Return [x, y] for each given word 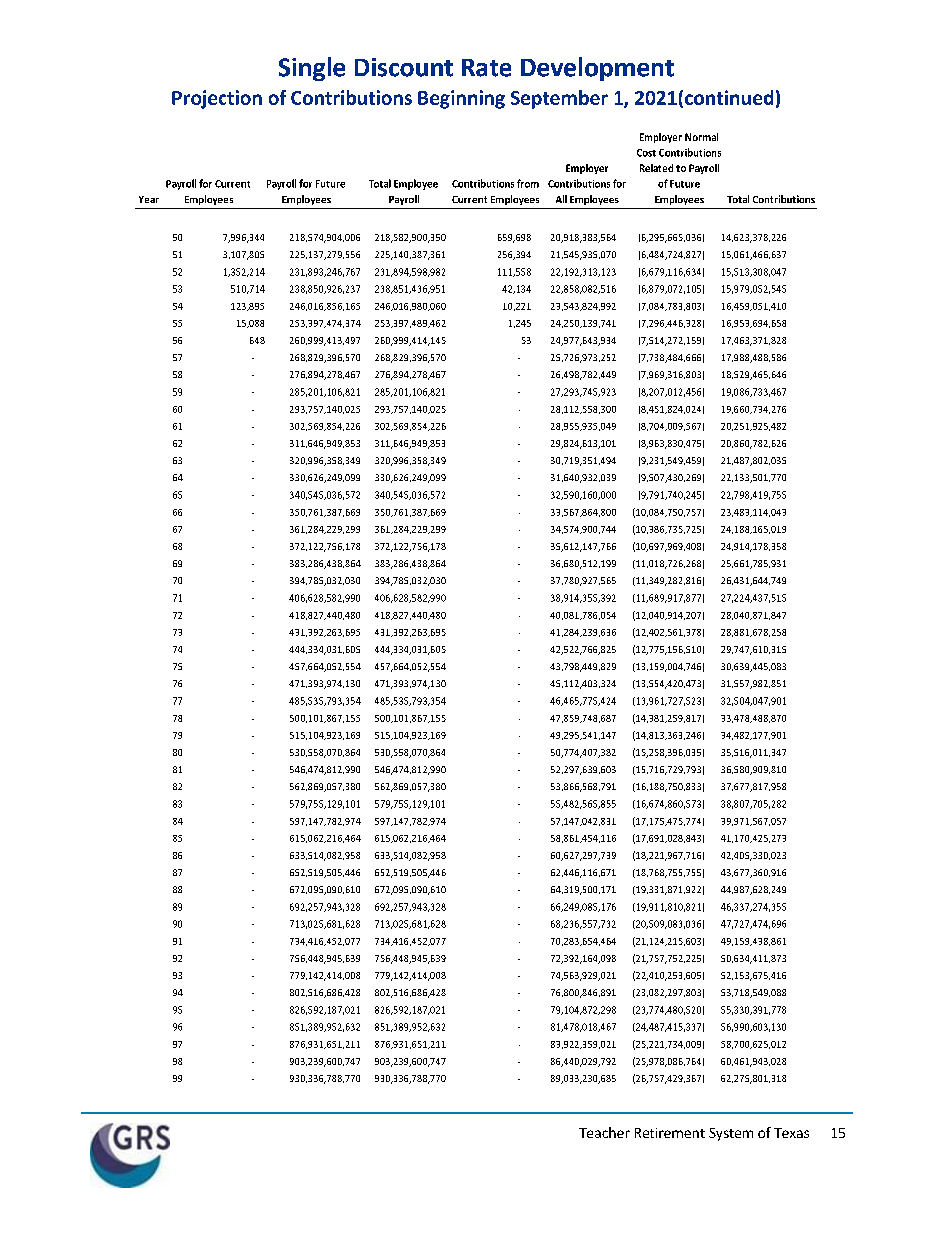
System [731, 1134]
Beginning [461, 99]
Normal [701, 137]
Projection [217, 99]
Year [149, 199]
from [528, 183]
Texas [791, 1133]
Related [656, 168]
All [561, 199]
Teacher [604, 1132]
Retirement [670, 1133]
